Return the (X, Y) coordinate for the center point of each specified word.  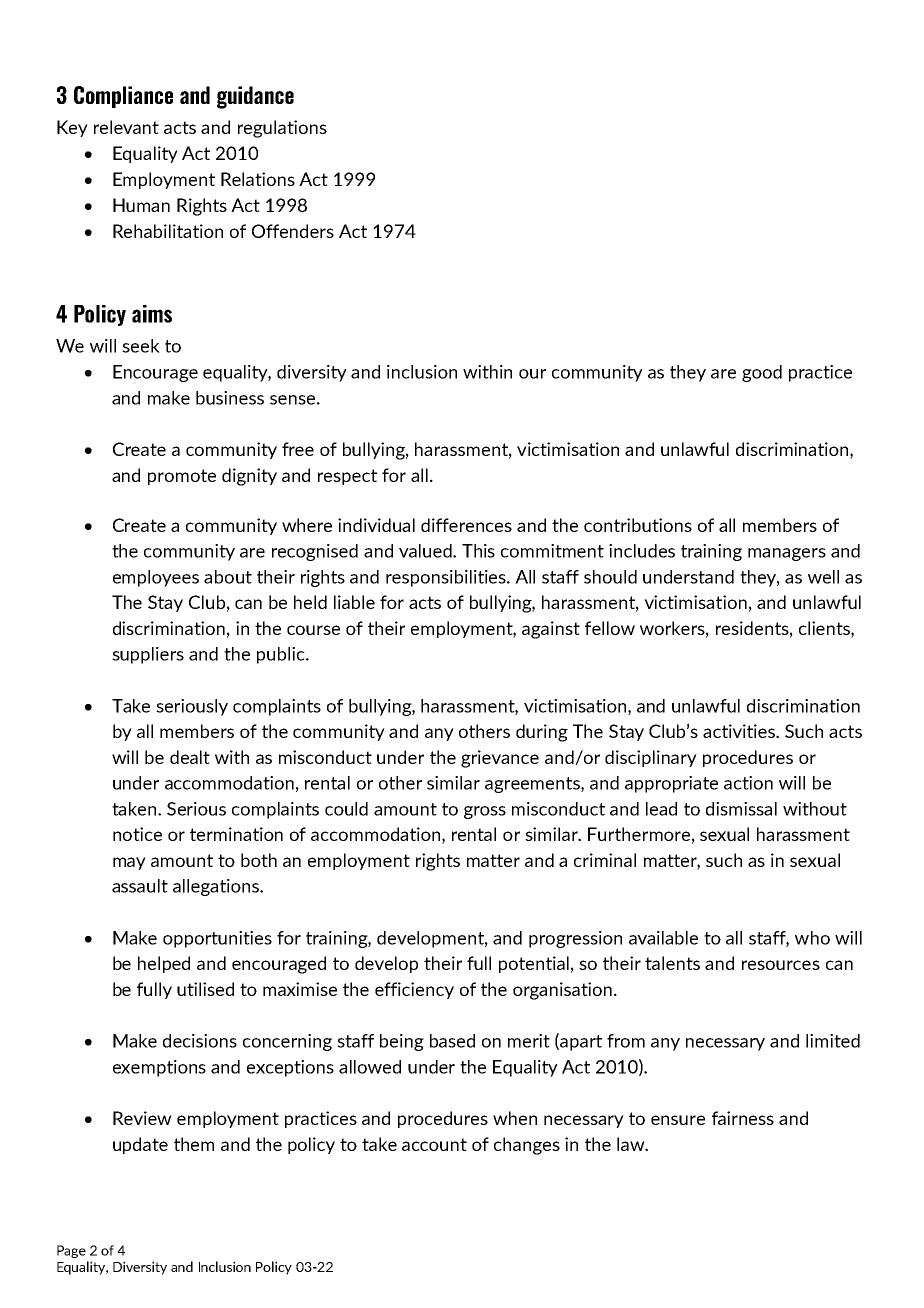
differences (466, 525)
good (762, 373)
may (129, 863)
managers (787, 554)
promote (182, 477)
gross (485, 812)
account (434, 1144)
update (140, 1145)
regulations (282, 129)
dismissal (741, 809)
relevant (126, 127)
